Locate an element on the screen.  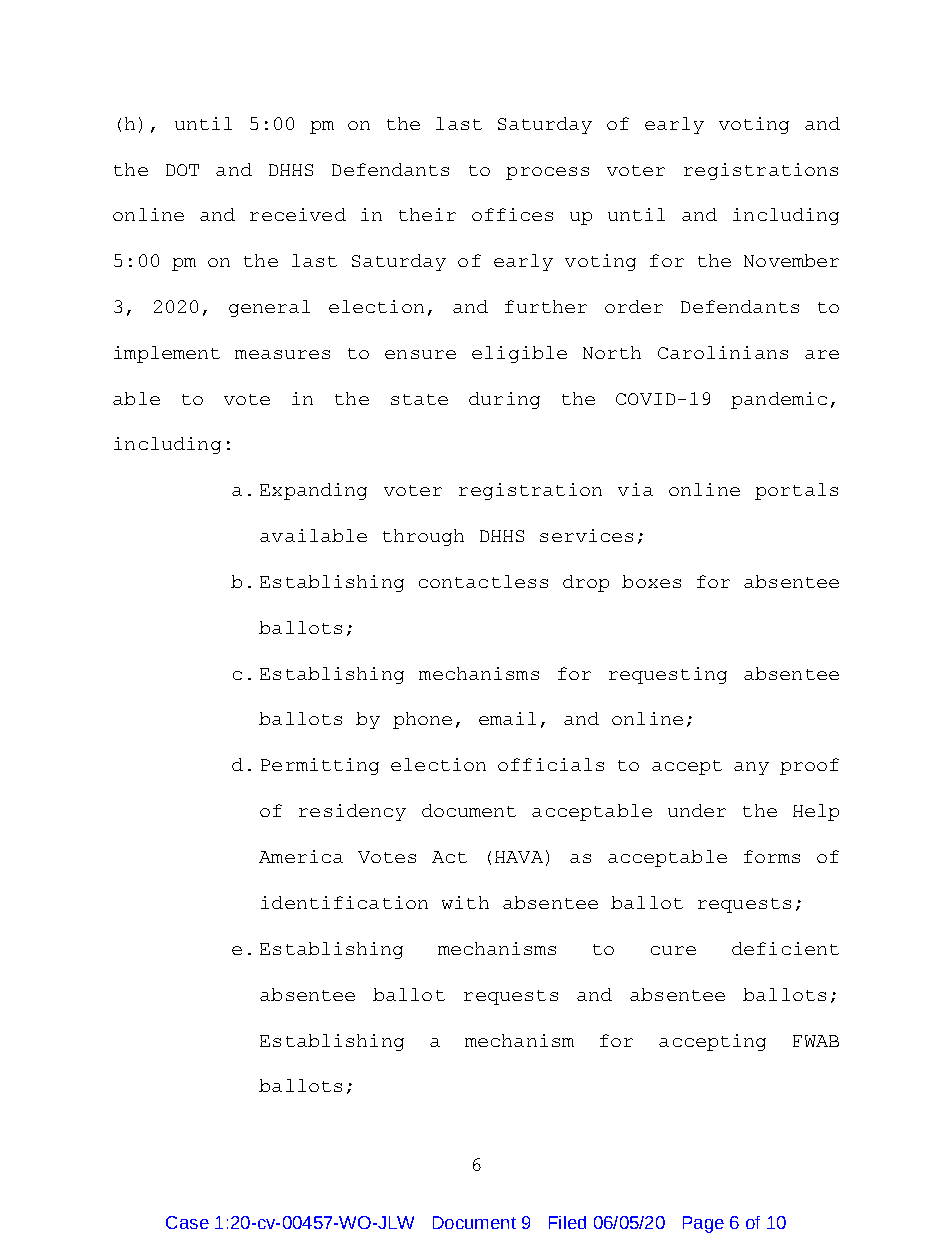
portals is located at coordinates (796, 491).
